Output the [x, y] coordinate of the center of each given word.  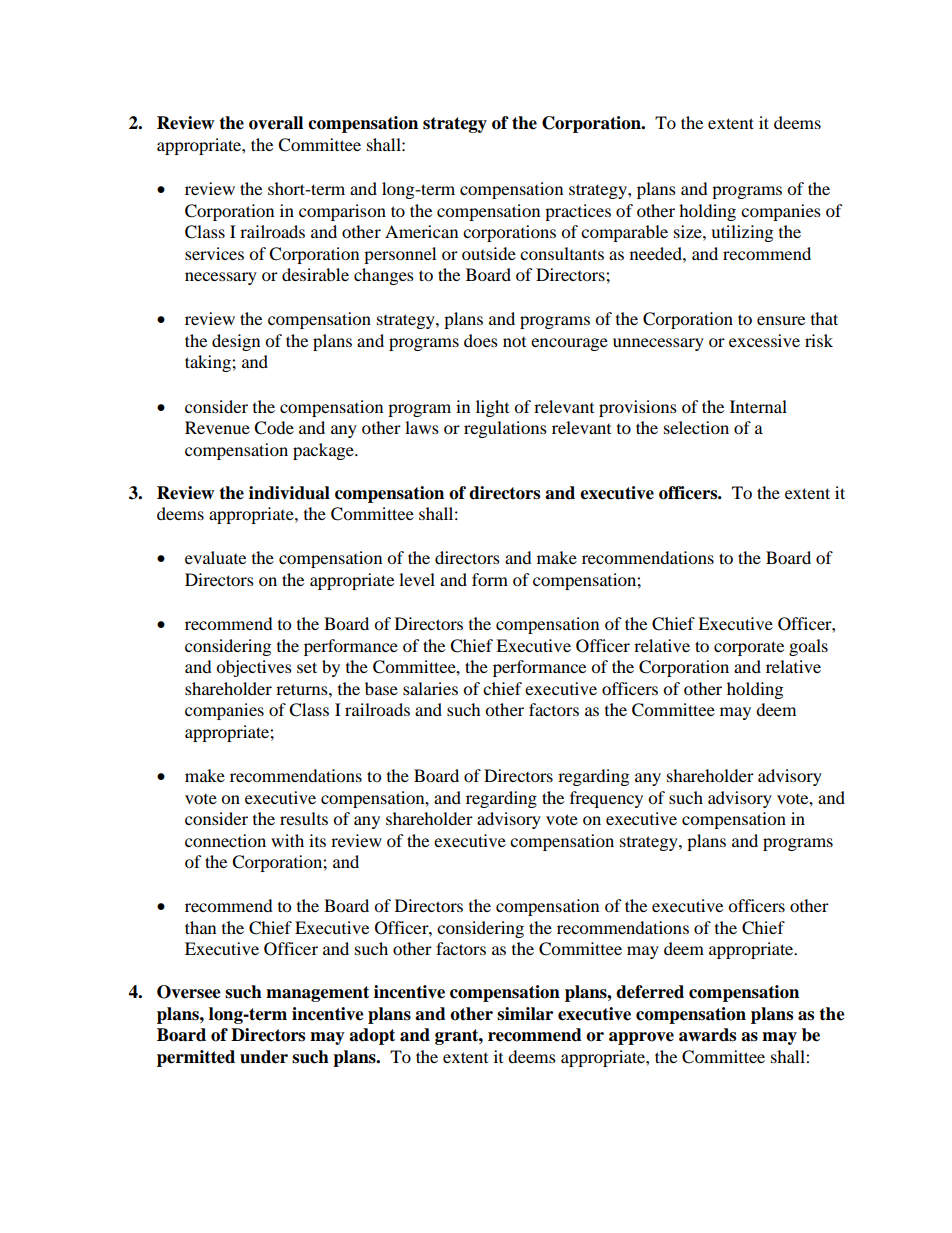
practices [578, 212]
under [264, 1057]
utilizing [742, 233]
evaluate [215, 557]
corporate [749, 648]
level [417, 579]
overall [276, 123]
